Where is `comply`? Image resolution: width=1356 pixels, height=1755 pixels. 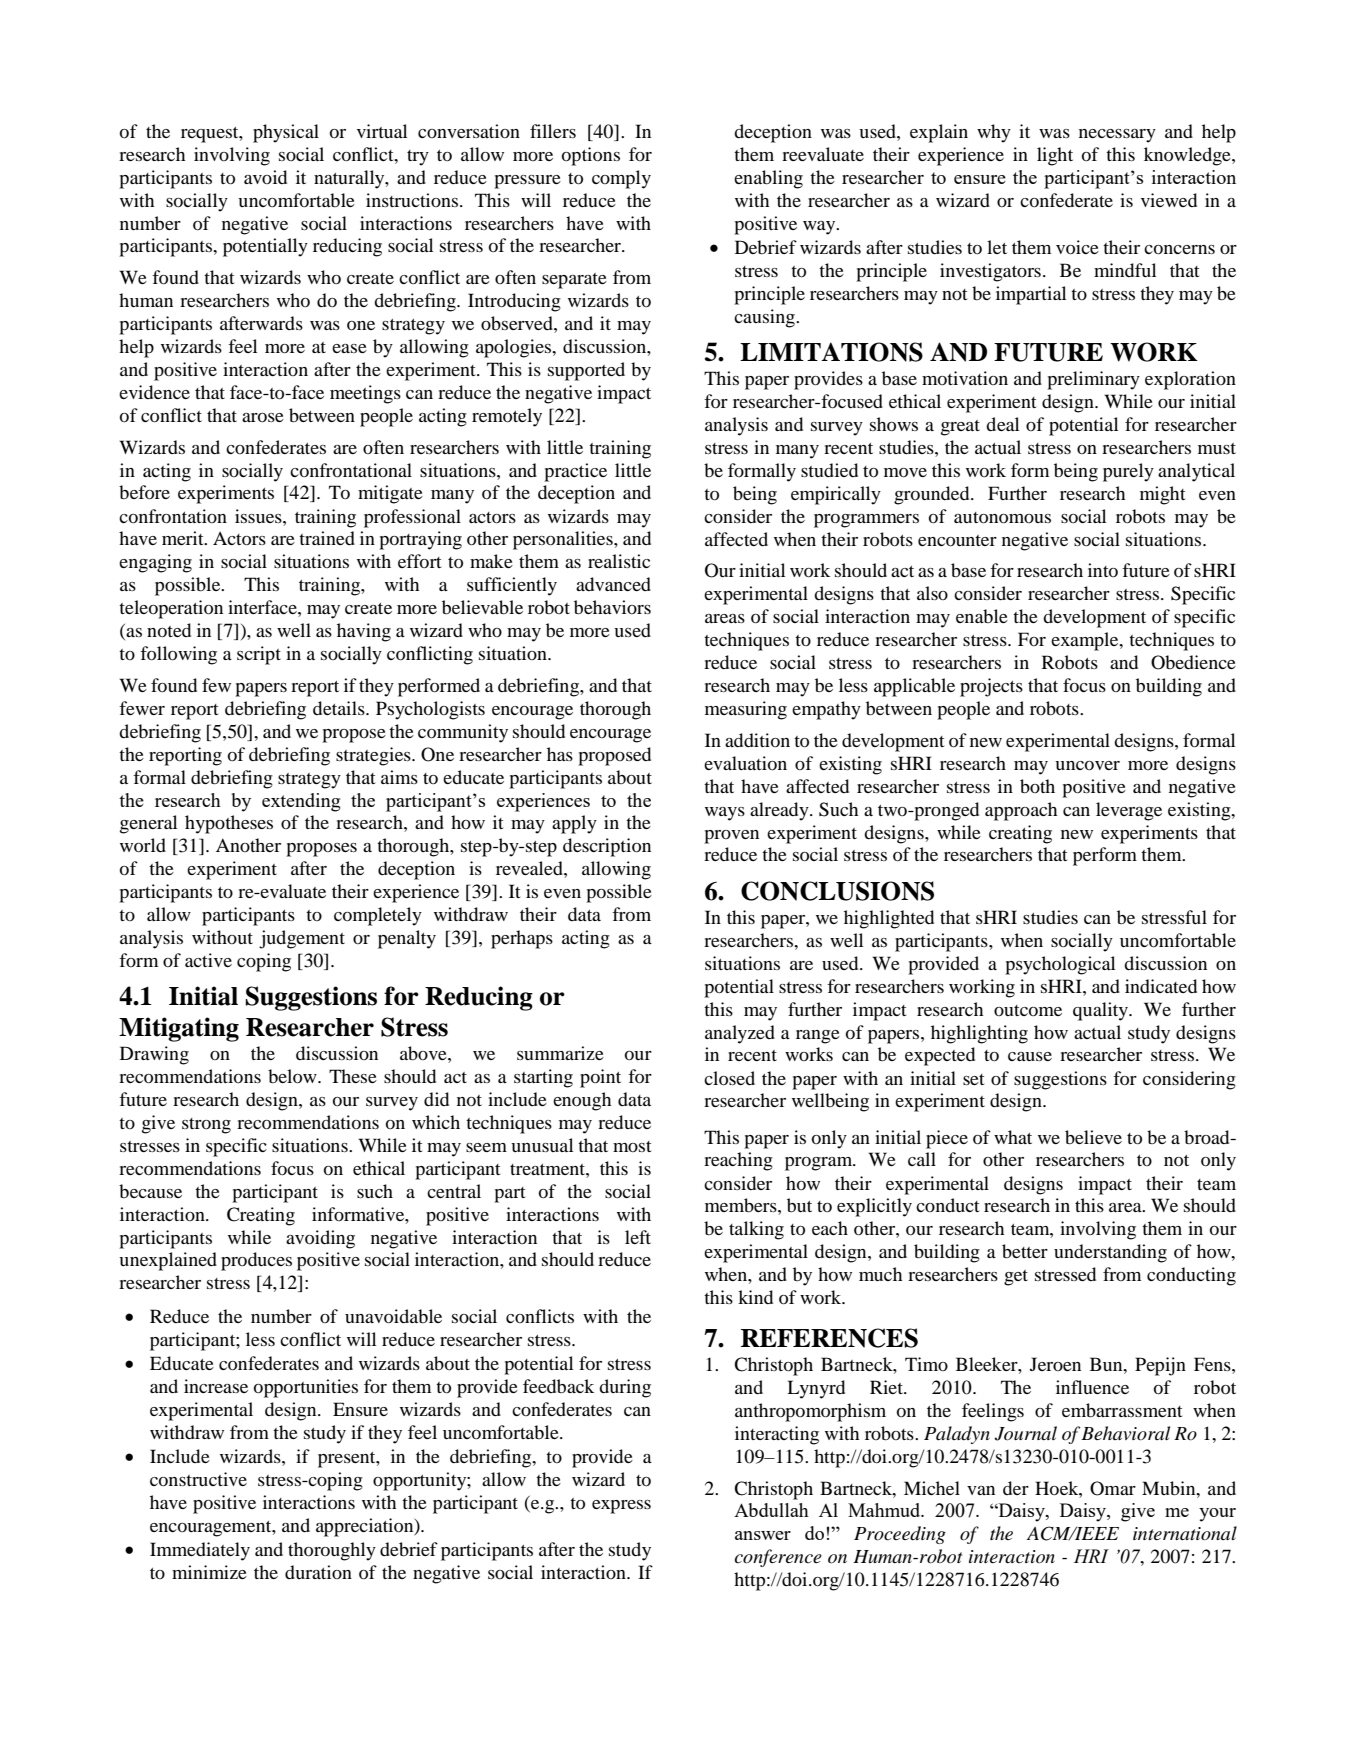
comply is located at coordinates (621, 179).
